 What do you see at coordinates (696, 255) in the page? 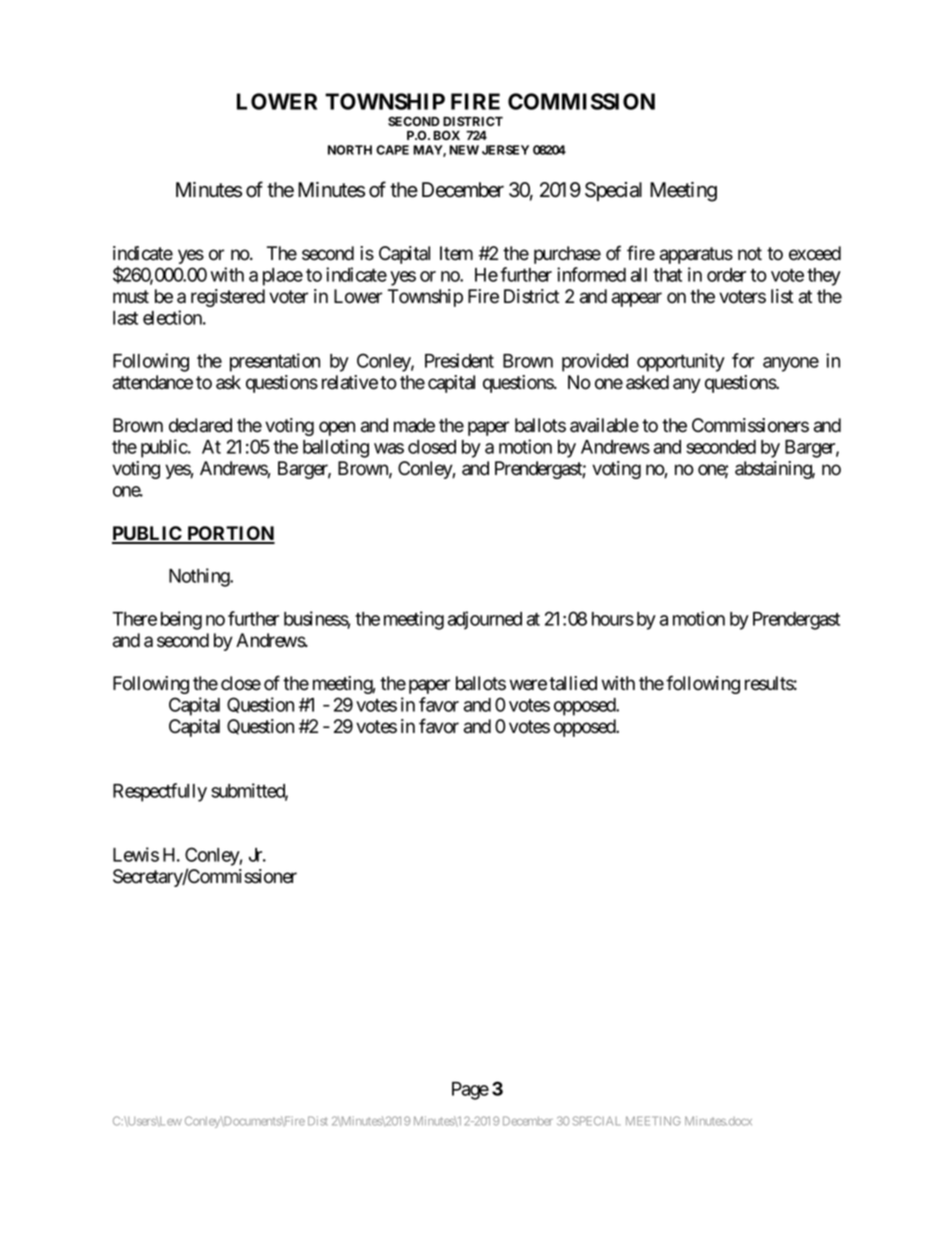
I see `apparatus` at bounding box center [696, 255].
